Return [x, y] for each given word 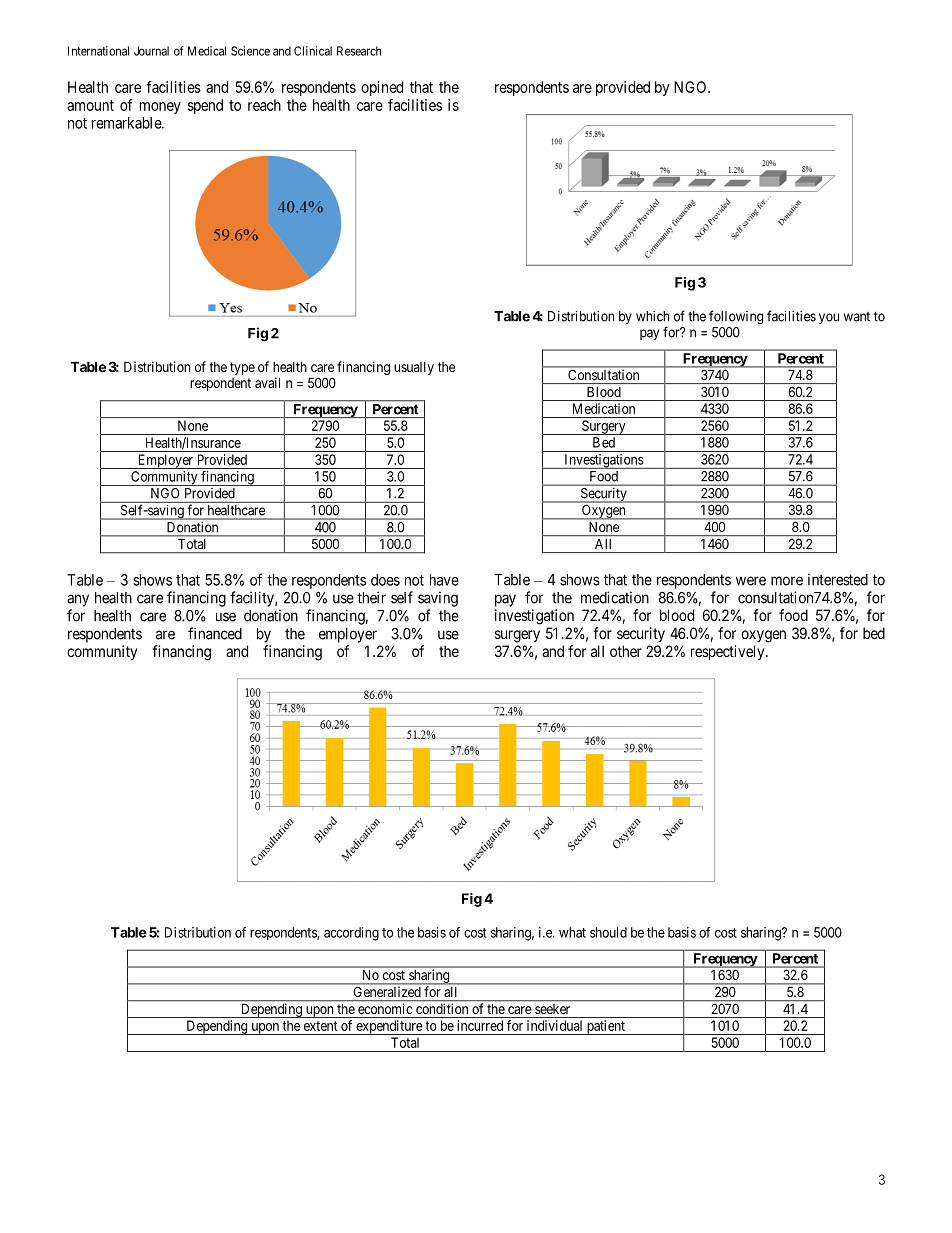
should [608, 932]
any [78, 600]
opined [382, 88]
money [160, 108]
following [736, 317]
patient [605, 1027]
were [751, 581]
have [444, 580]
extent [320, 1026]
